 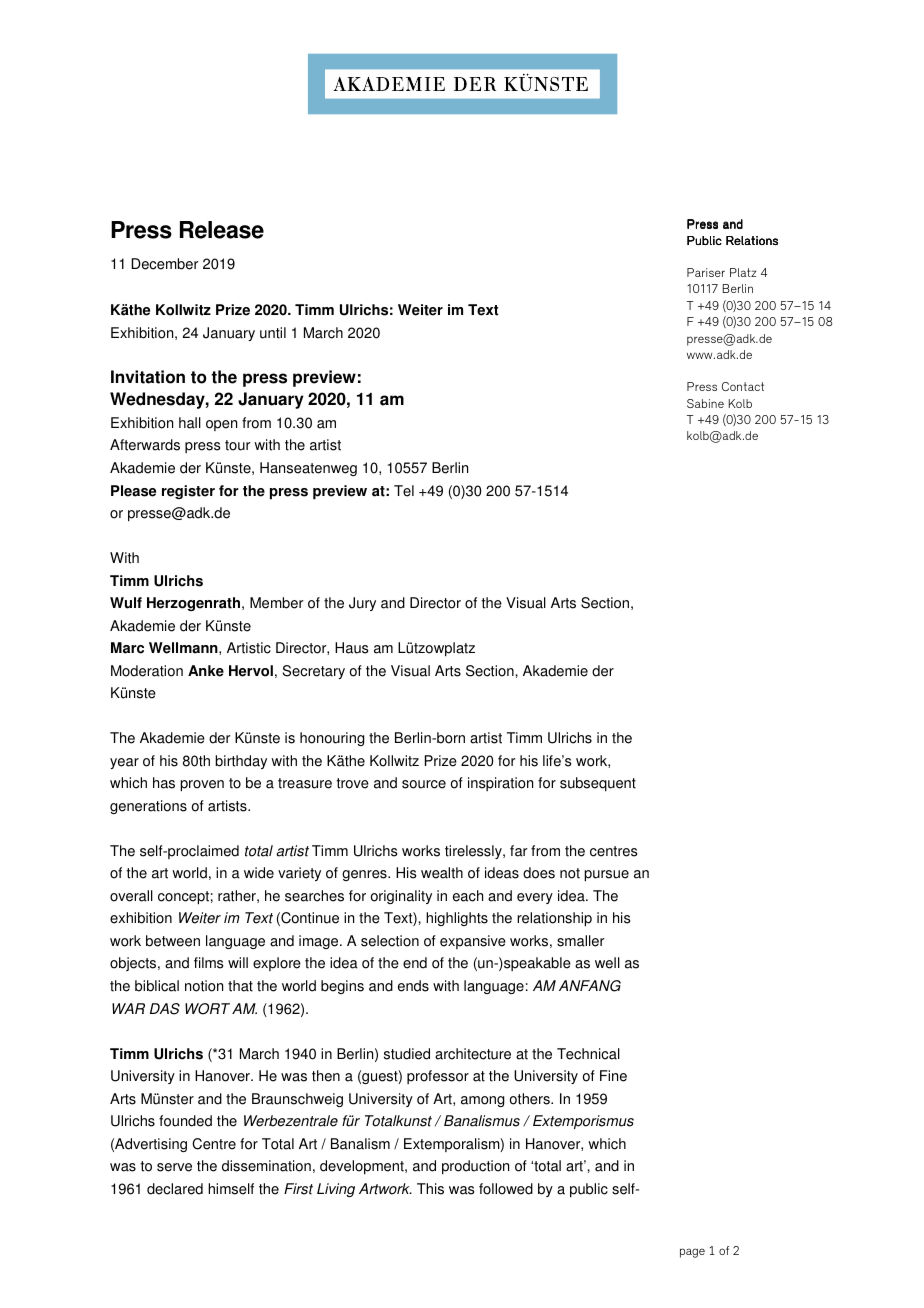 What do you see at coordinates (273, 333) in the screenshot?
I see `until` at bounding box center [273, 333].
